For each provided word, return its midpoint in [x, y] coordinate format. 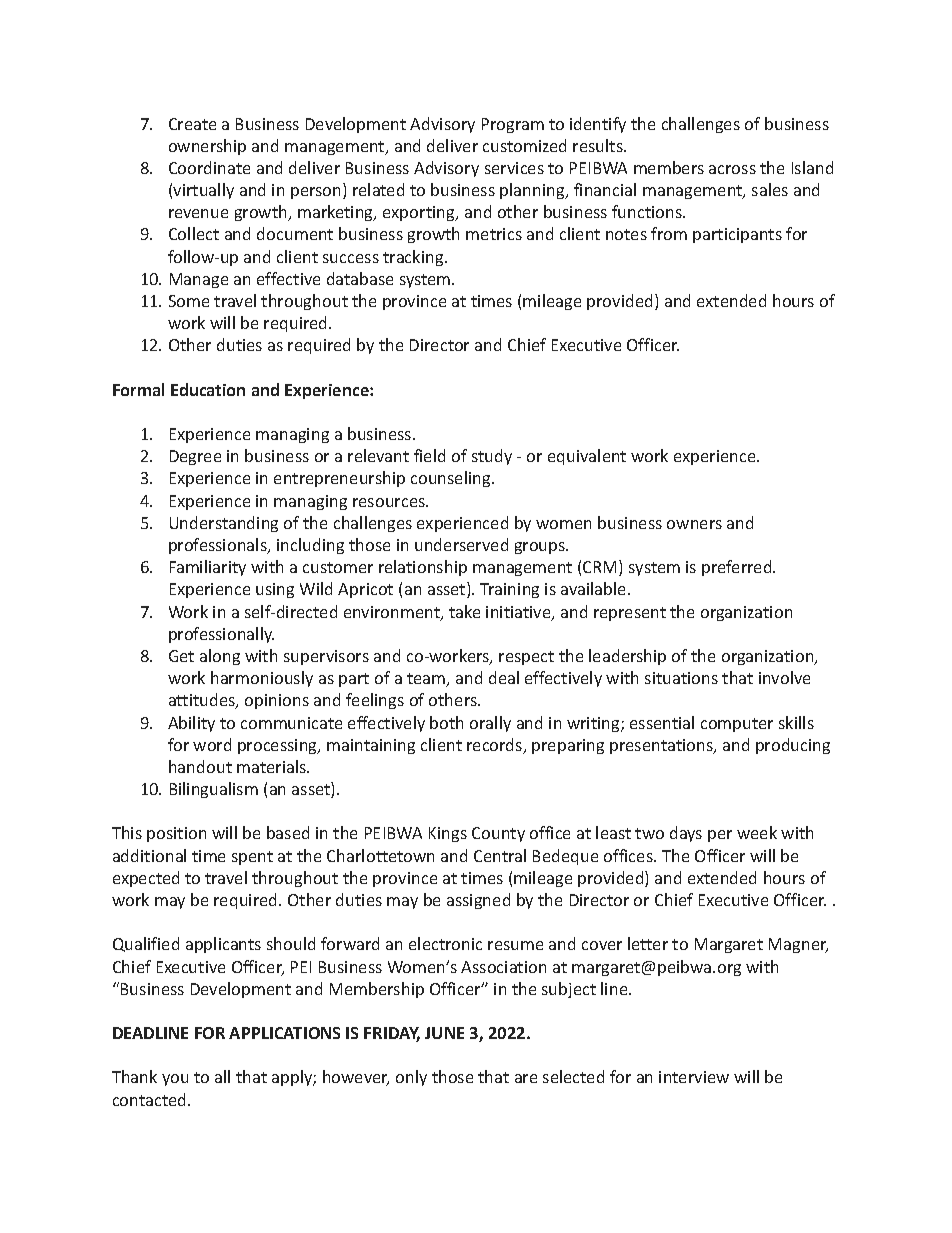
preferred [738, 568]
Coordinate [209, 167]
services [514, 168]
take [464, 611]
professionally [221, 635]
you [175, 1080]
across [732, 169]
